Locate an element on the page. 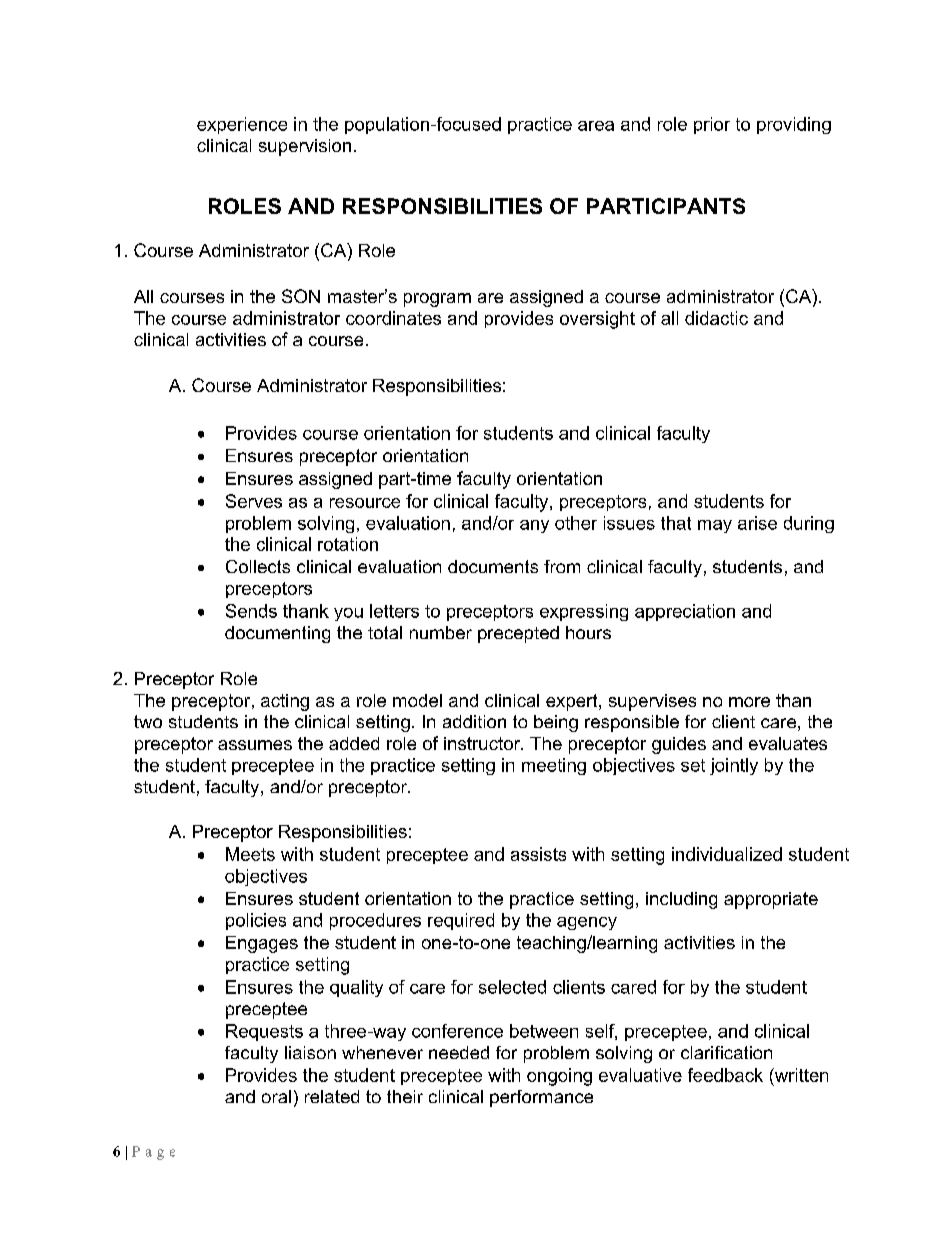 The image size is (952, 1233). oral is located at coordinates (276, 1096).
